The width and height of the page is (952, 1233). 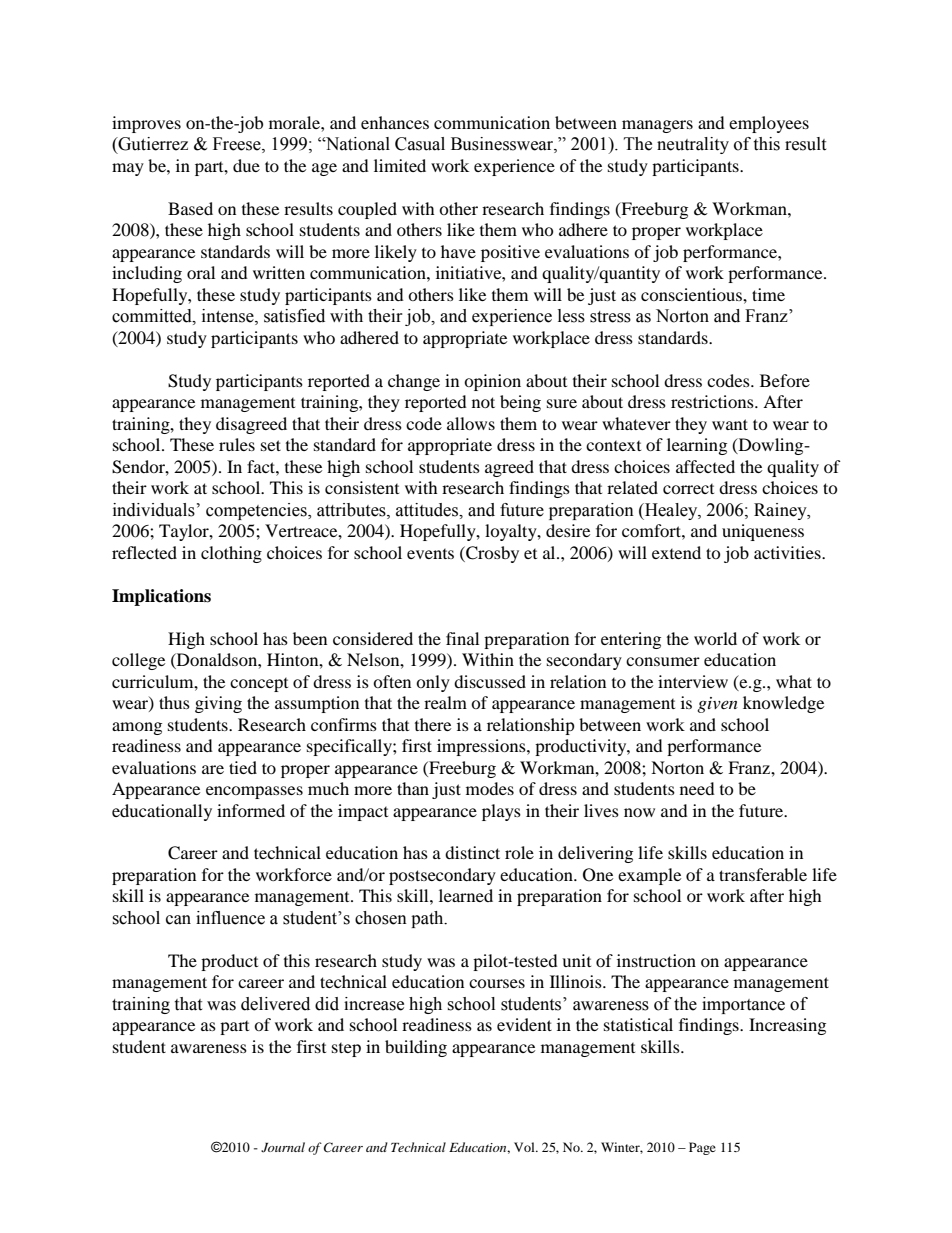 What do you see at coordinates (283, 1147) in the page?
I see `Journal` at bounding box center [283, 1147].
